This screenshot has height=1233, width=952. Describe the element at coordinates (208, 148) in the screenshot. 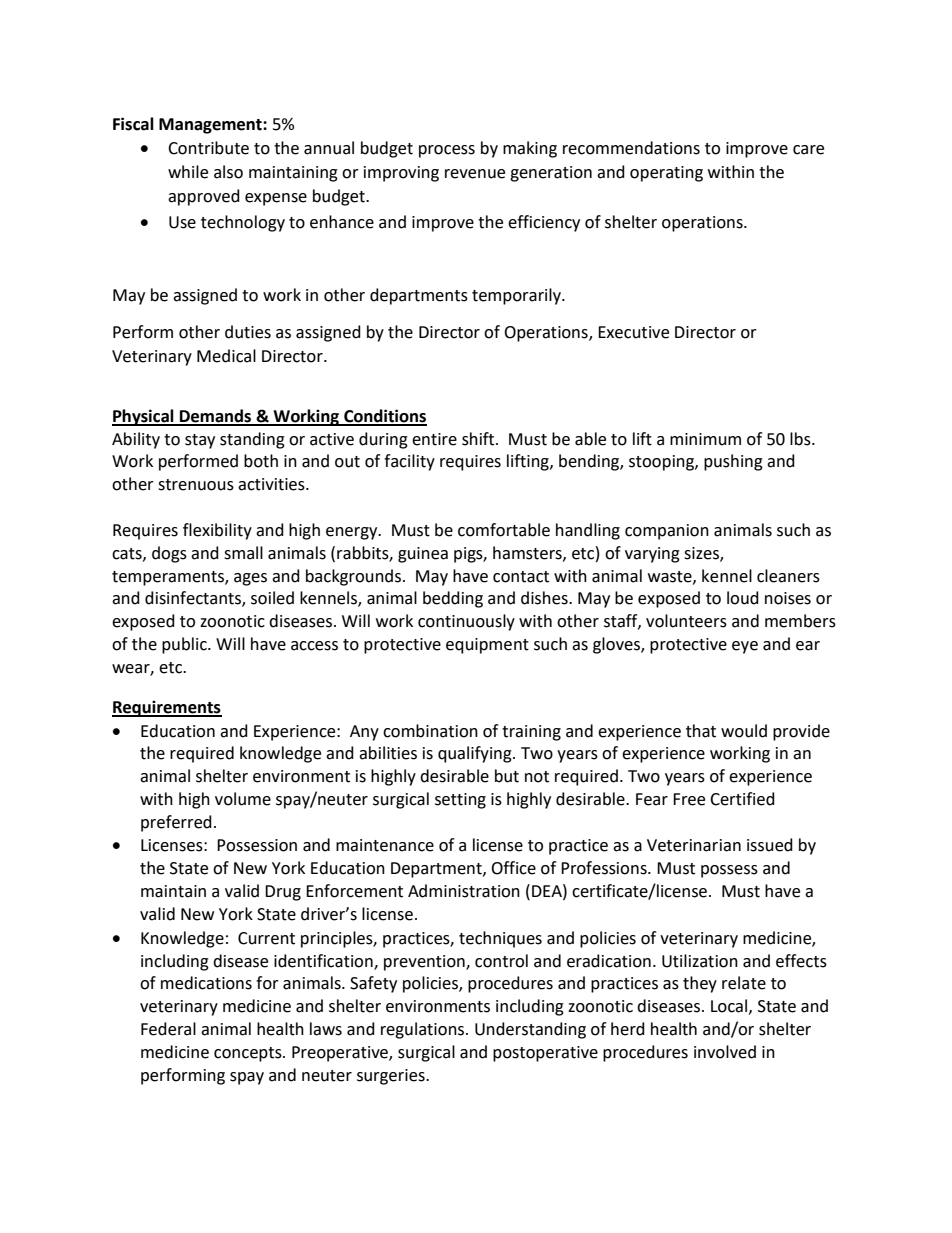

I see `Contribute` at that location.
